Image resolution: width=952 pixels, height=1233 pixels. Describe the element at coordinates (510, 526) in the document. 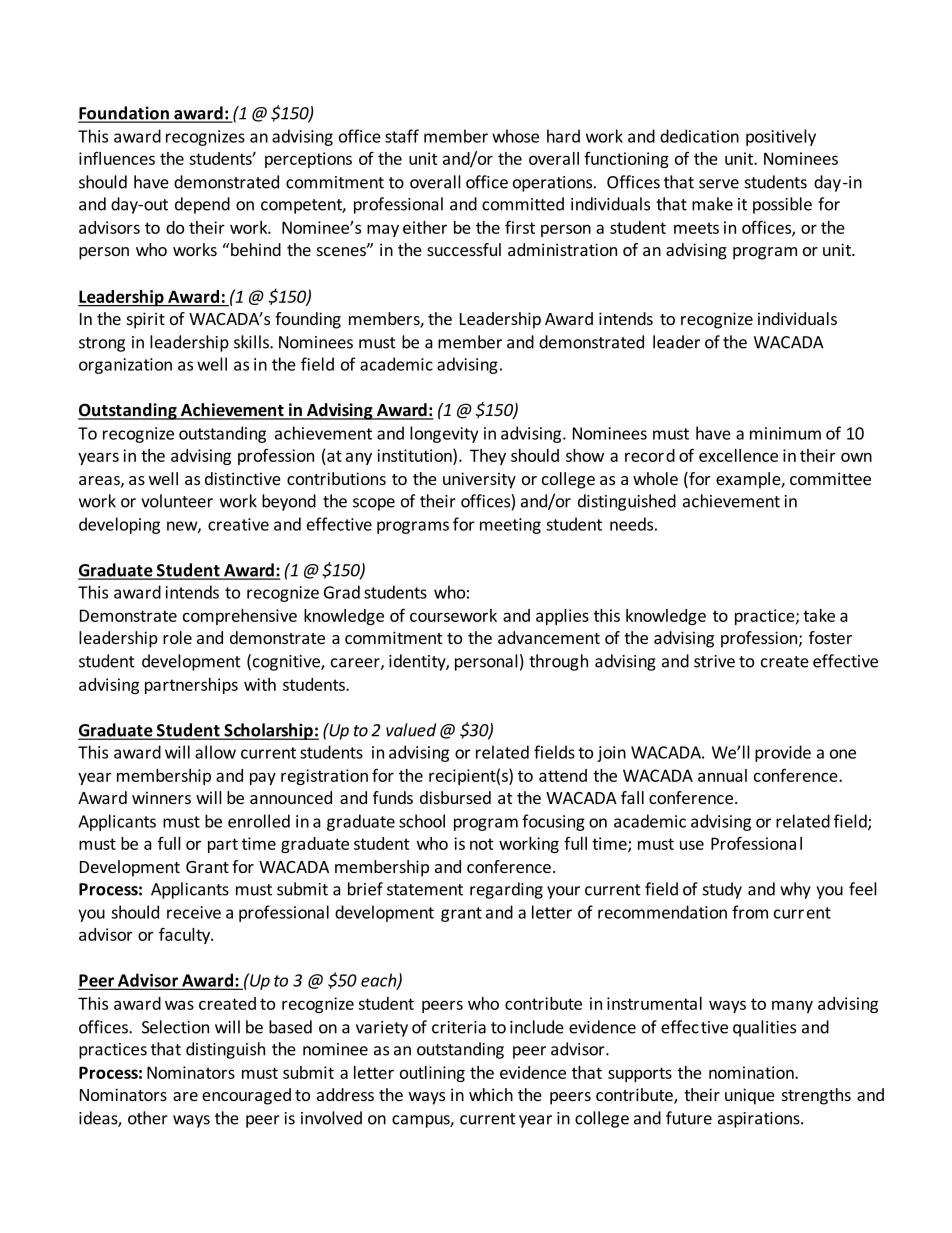

I see `meeting` at that location.
